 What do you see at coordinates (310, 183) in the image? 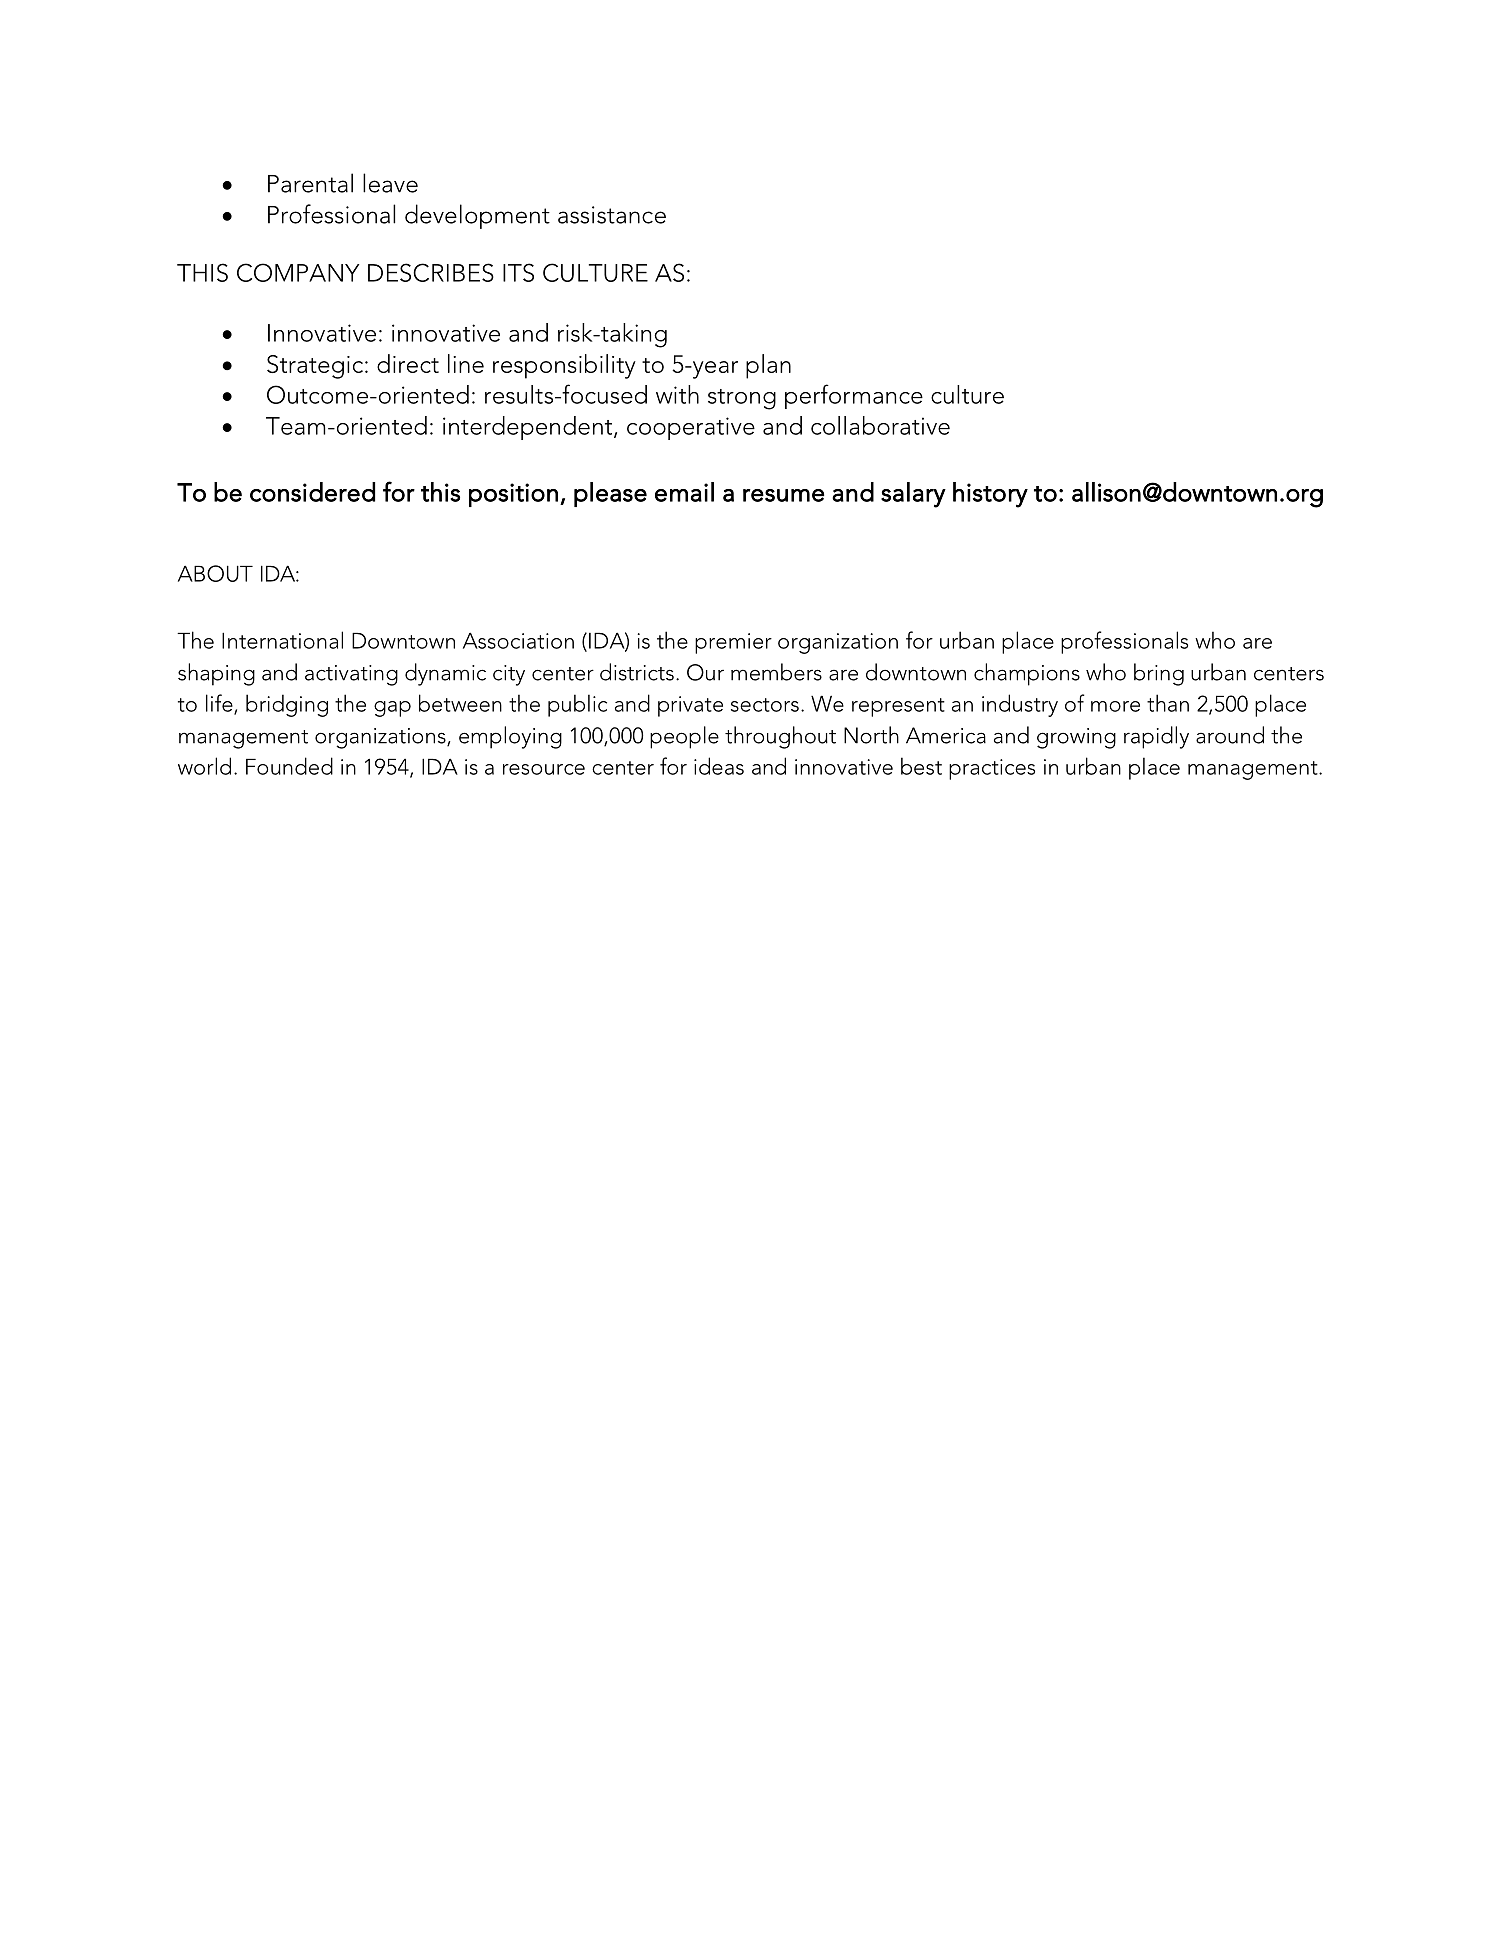
I see `Parental` at bounding box center [310, 183].
